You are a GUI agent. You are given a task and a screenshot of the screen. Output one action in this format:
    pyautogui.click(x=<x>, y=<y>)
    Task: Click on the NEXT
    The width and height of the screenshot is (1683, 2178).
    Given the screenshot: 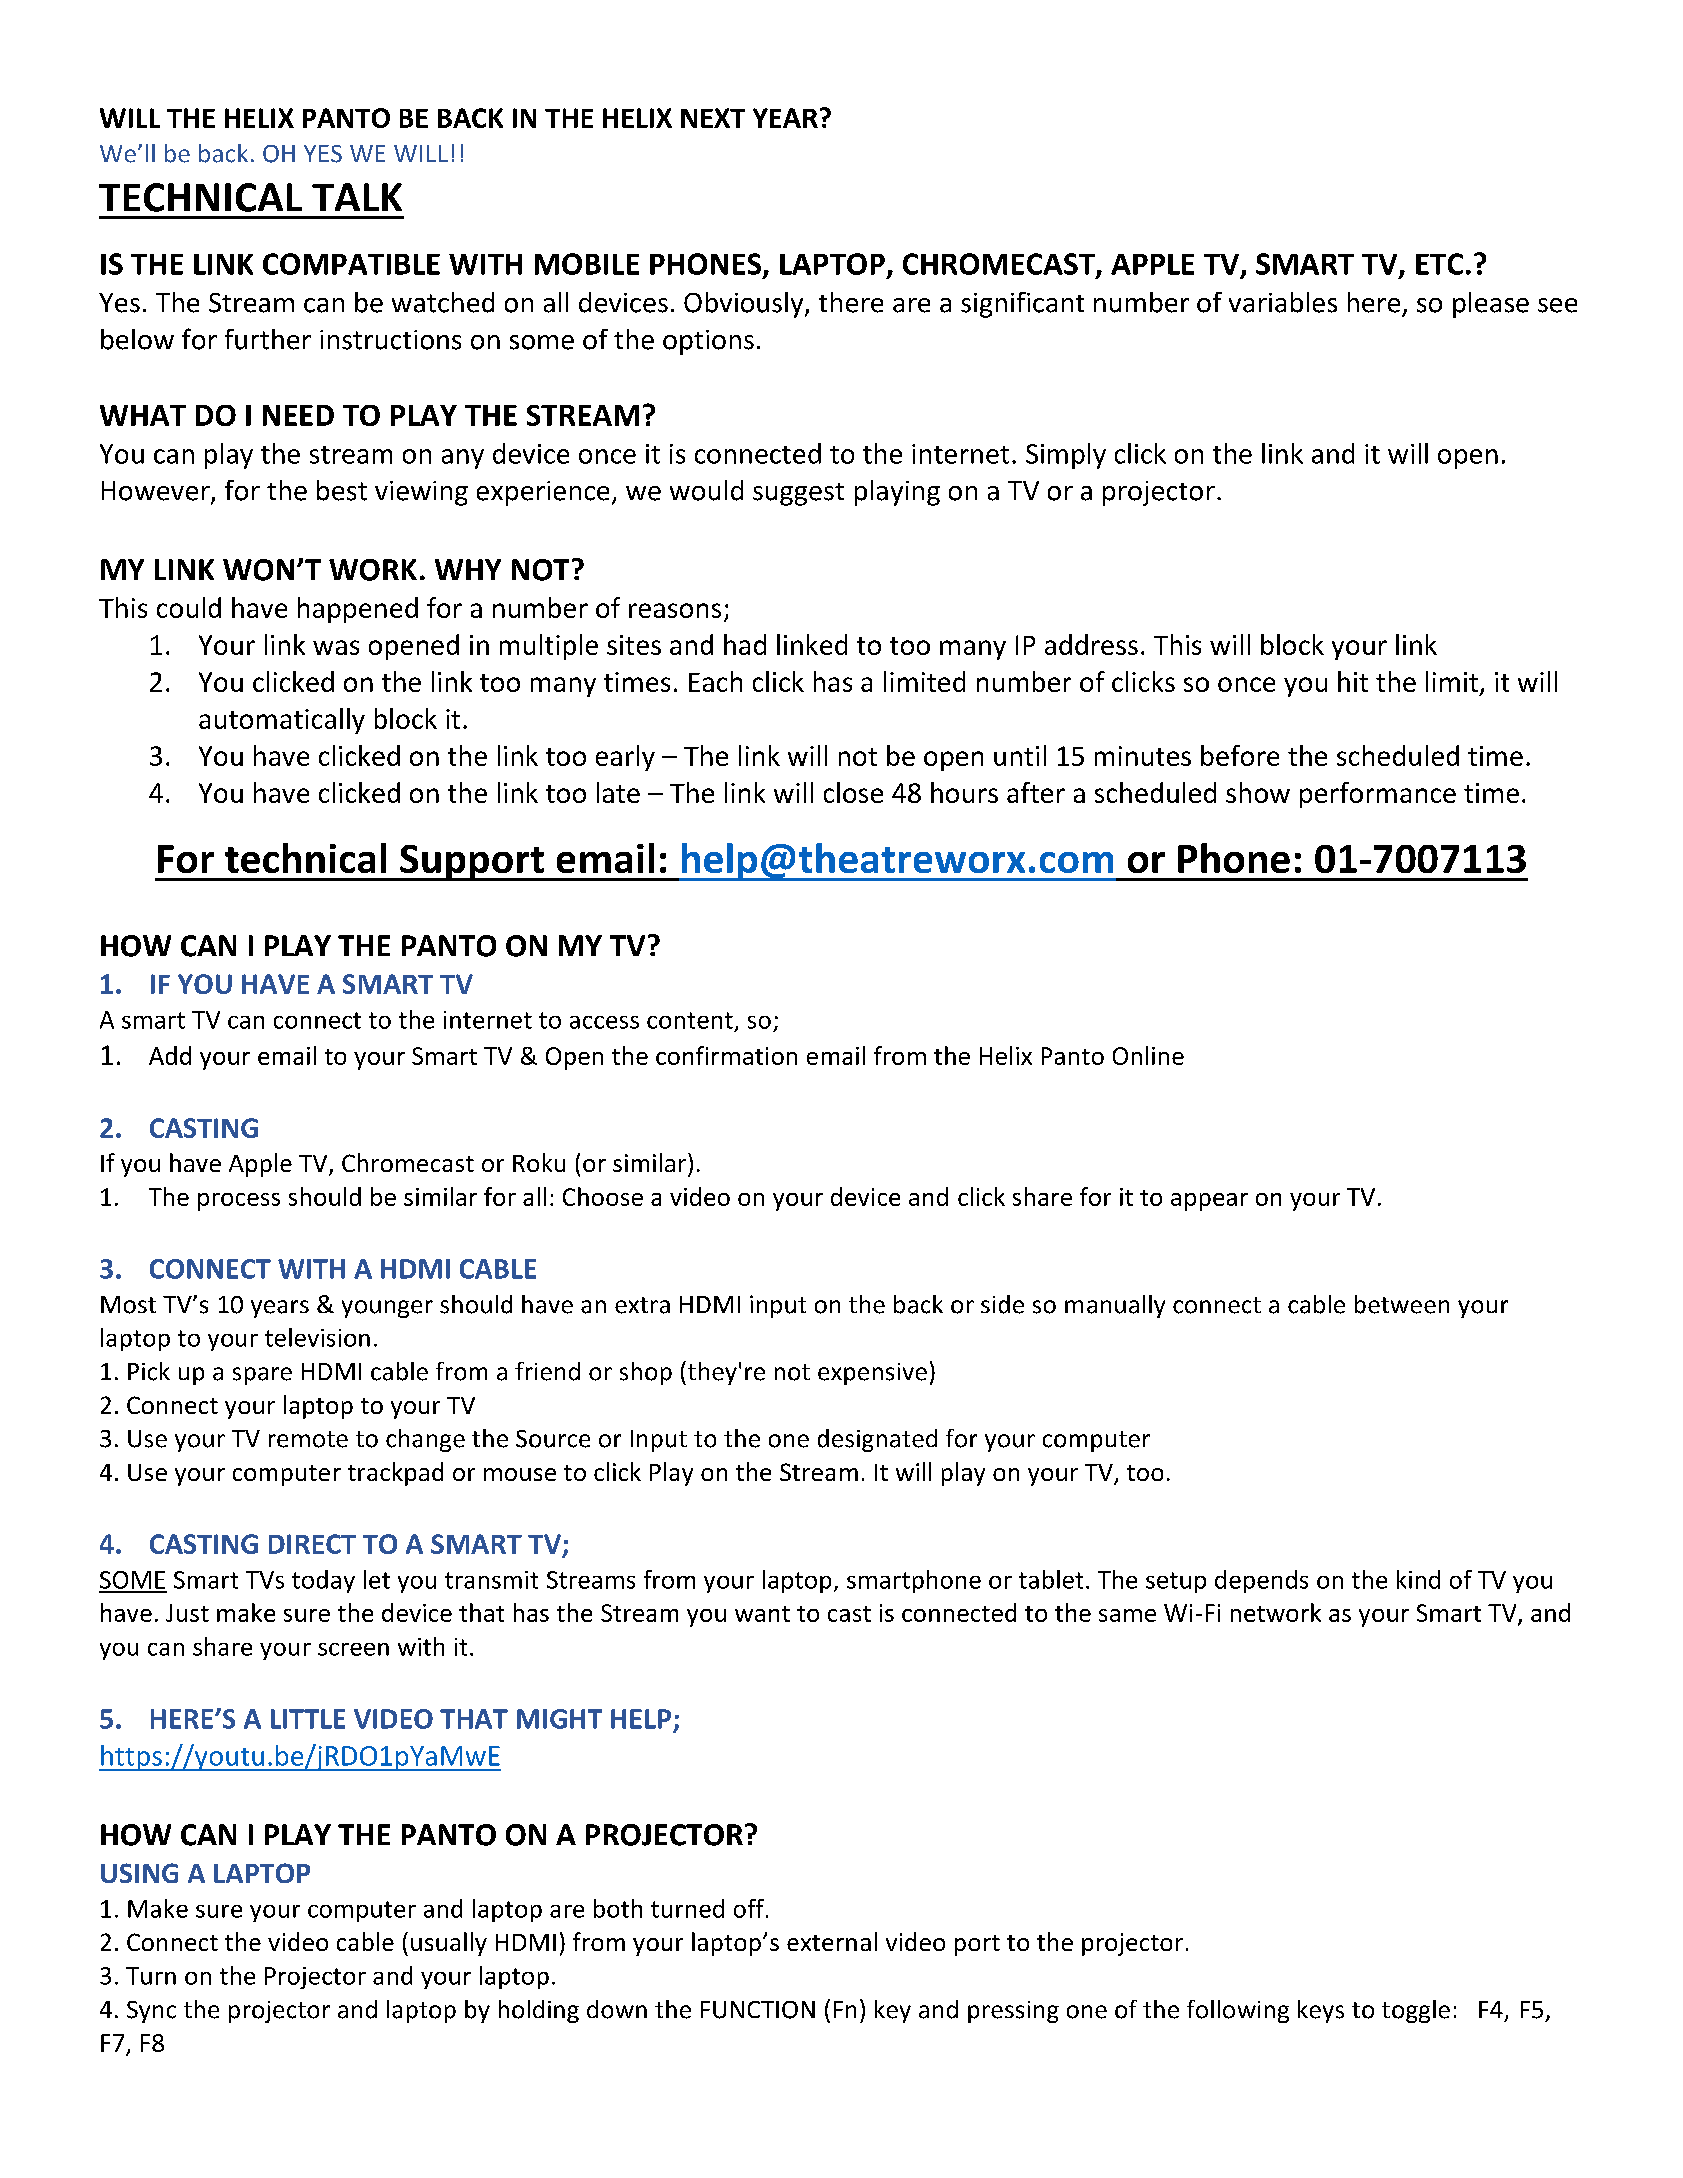 What is the action you would take?
    pyautogui.click(x=713, y=118)
